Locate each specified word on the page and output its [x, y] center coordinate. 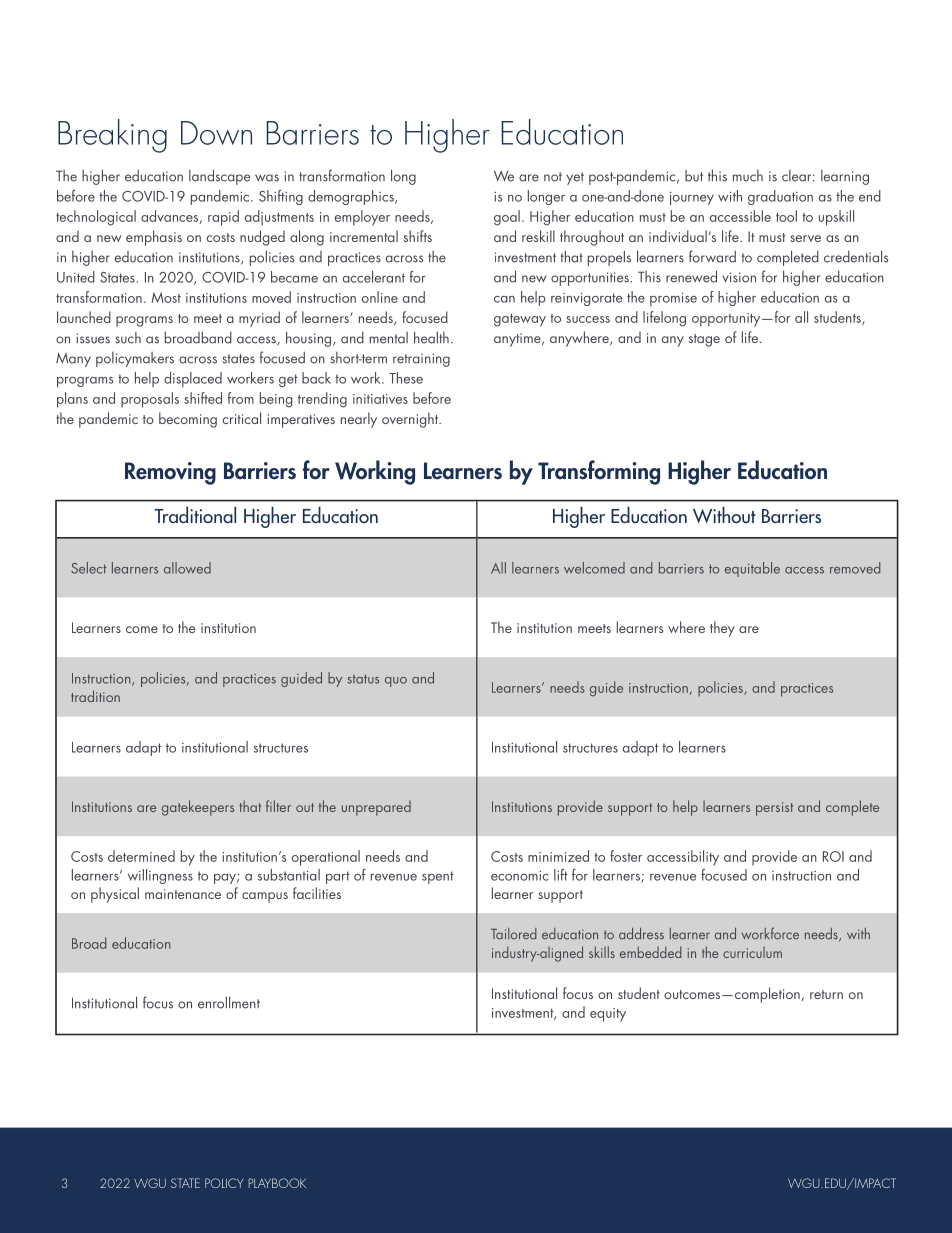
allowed [187, 568]
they [722, 629]
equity [608, 1015]
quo [396, 682]
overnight [411, 420]
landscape [219, 177]
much [748, 176]
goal [507, 218]
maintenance [183, 894]
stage [704, 340]
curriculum [752, 952]
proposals [150, 400]
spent [438, 877]
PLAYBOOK [277, 1183]
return [826, 994]
